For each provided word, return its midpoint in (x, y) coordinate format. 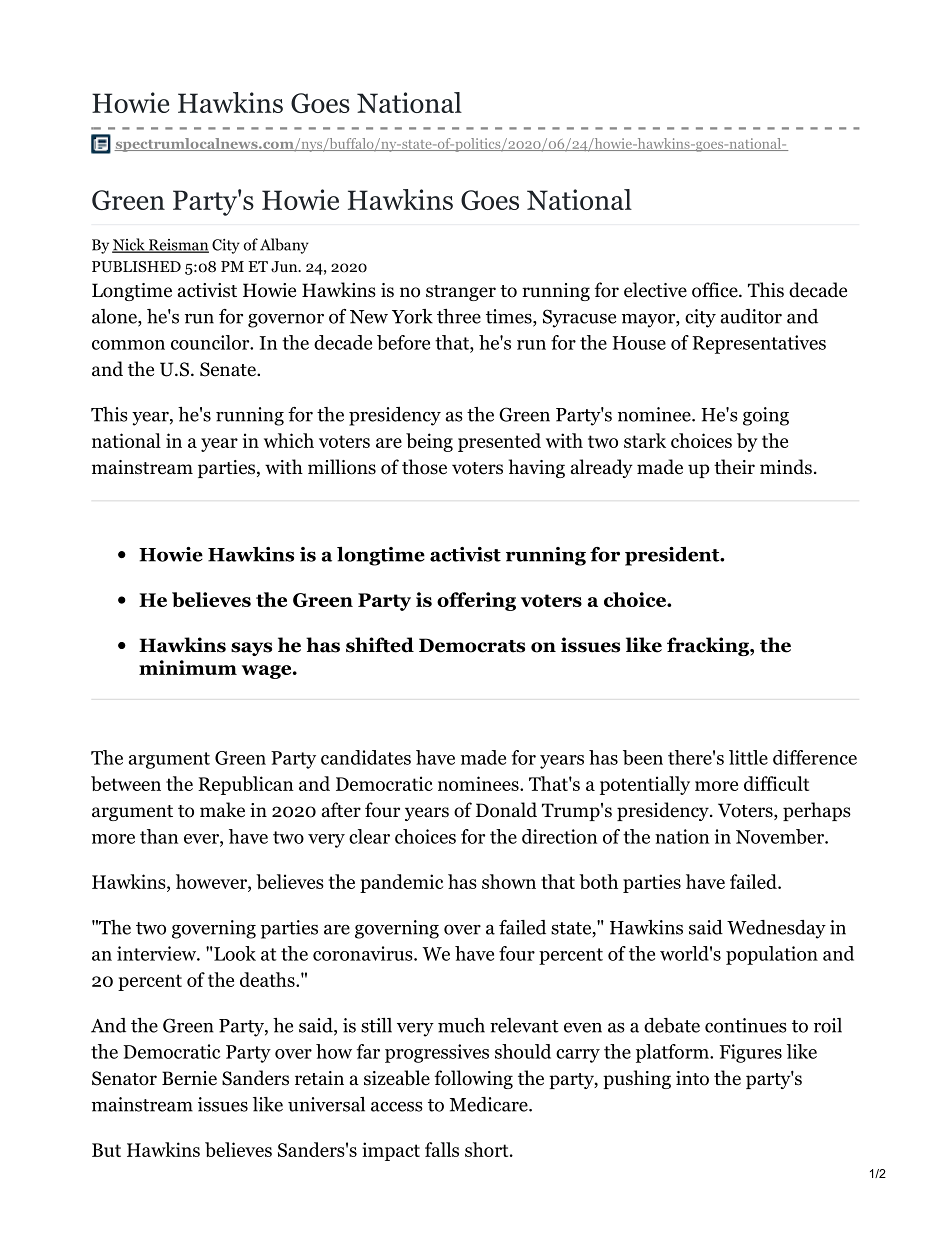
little (748, 757)
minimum (188, 667)
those (424, 467)
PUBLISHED (136, 267)
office (716, 290)
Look (234, 953)
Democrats (472, 645)
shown (509, 881)
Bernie (189, 1078)
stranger (461, 293)
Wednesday (776, 929)
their (734, 467)
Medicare (490, 1104)
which (289, 440)
